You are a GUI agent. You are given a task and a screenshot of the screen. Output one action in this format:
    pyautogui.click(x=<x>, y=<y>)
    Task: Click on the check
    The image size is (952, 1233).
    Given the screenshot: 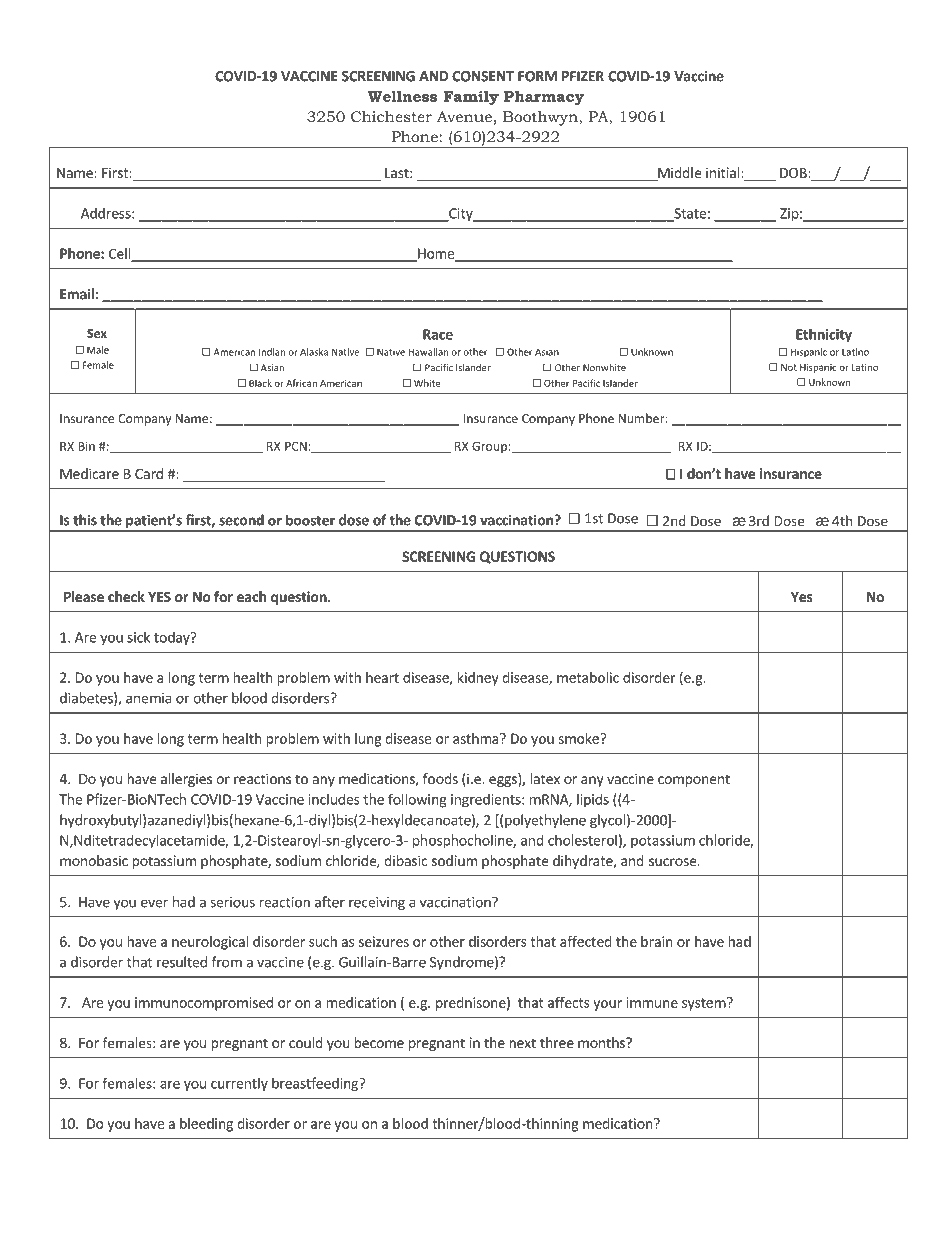 What is the action you would take?
    pyautogui.click(x=126, y=596)
